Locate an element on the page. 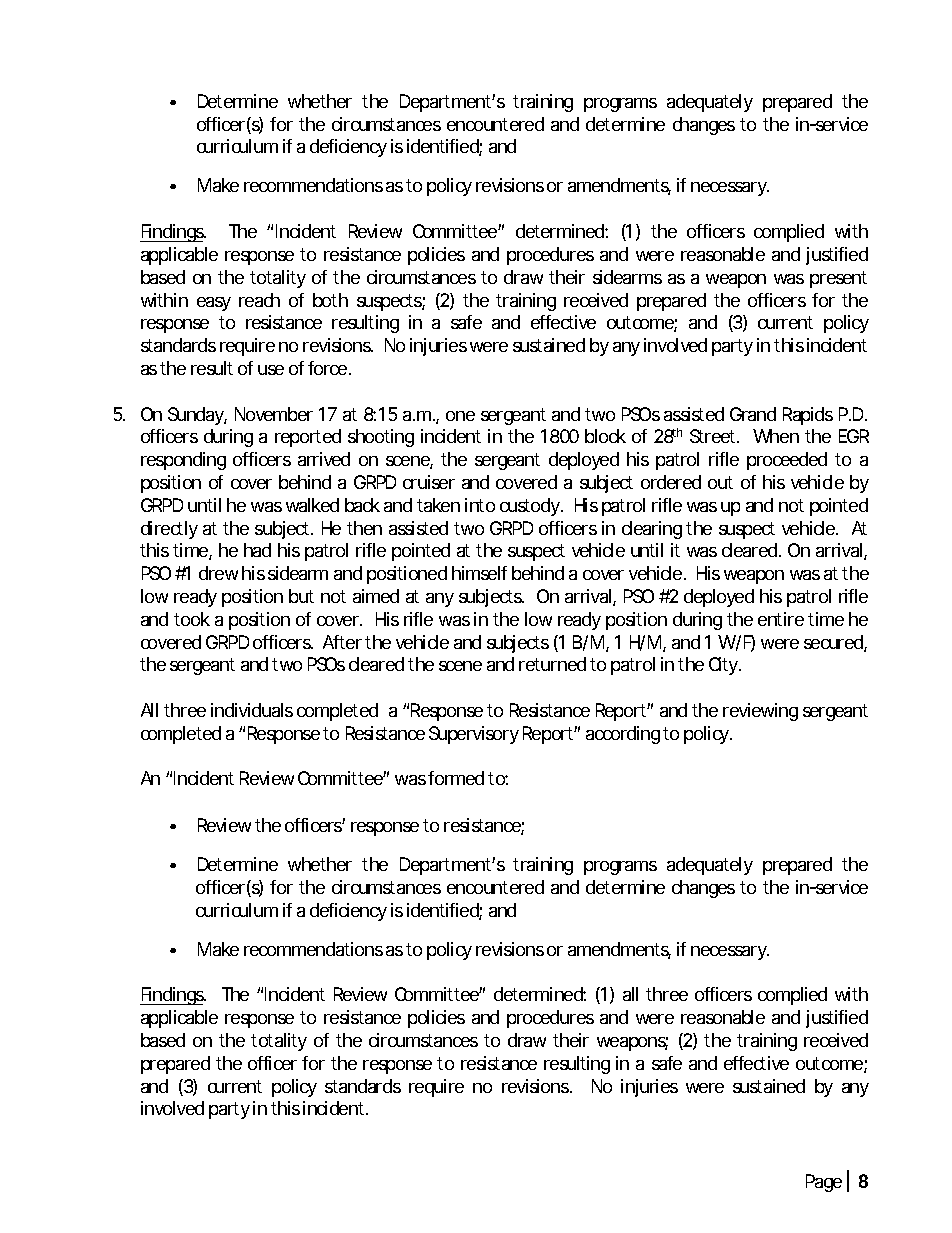 The image size is (952, 1233). reach is located at coordinates (259, 300).
